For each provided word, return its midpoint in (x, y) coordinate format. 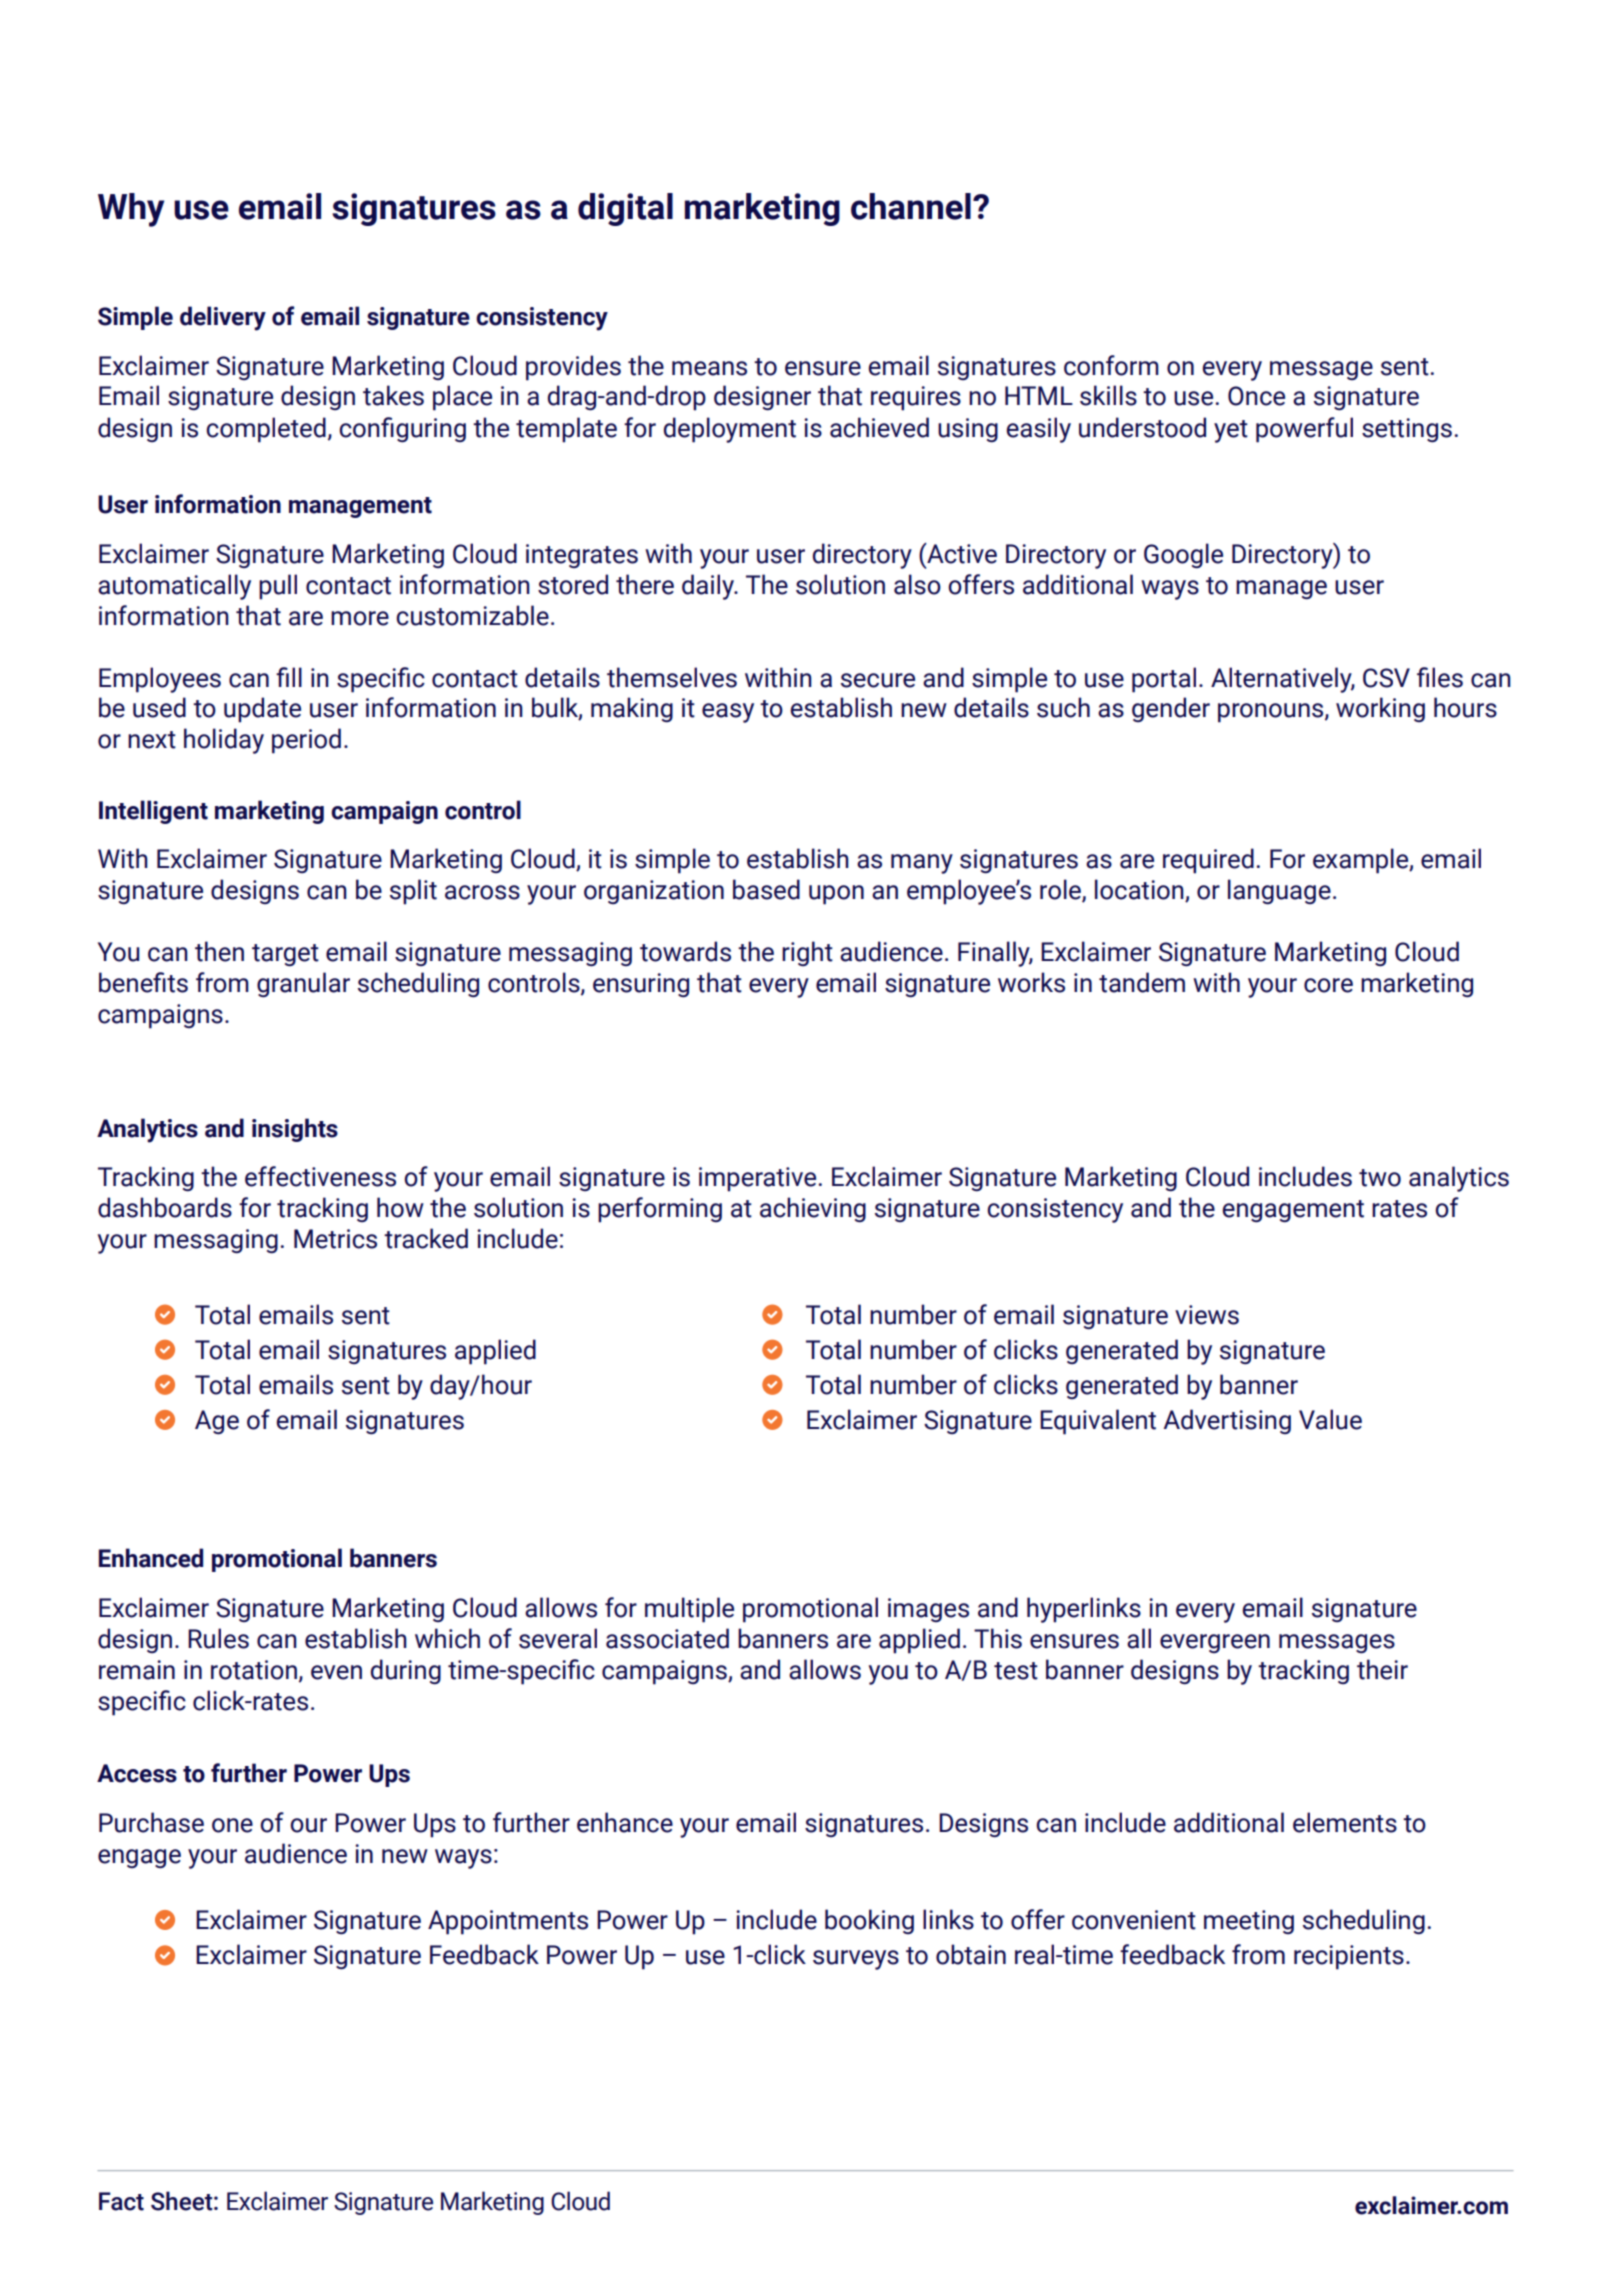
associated (667, 1638)
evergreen (1215, 1643)
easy (728, 713)
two (1380, 1178)
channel (911, 206)
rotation (254, 1670)
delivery (223, 318)
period (306, 741)
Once (1256, 396)
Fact (121, 2201)
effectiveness (320, 1176)
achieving (813, 1210)
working (1380, 709)
